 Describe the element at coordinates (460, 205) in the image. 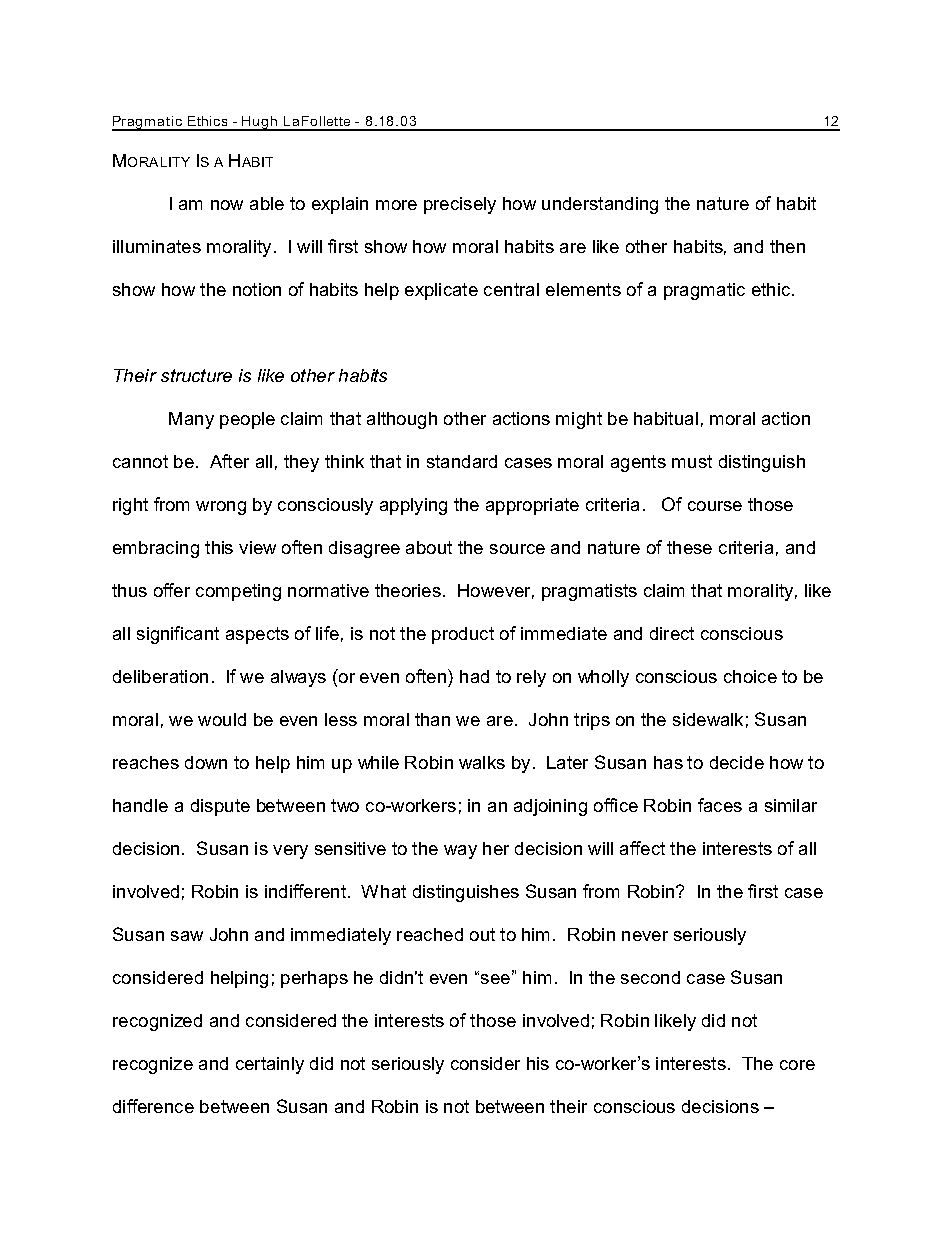

I see `precisely` at that location.
